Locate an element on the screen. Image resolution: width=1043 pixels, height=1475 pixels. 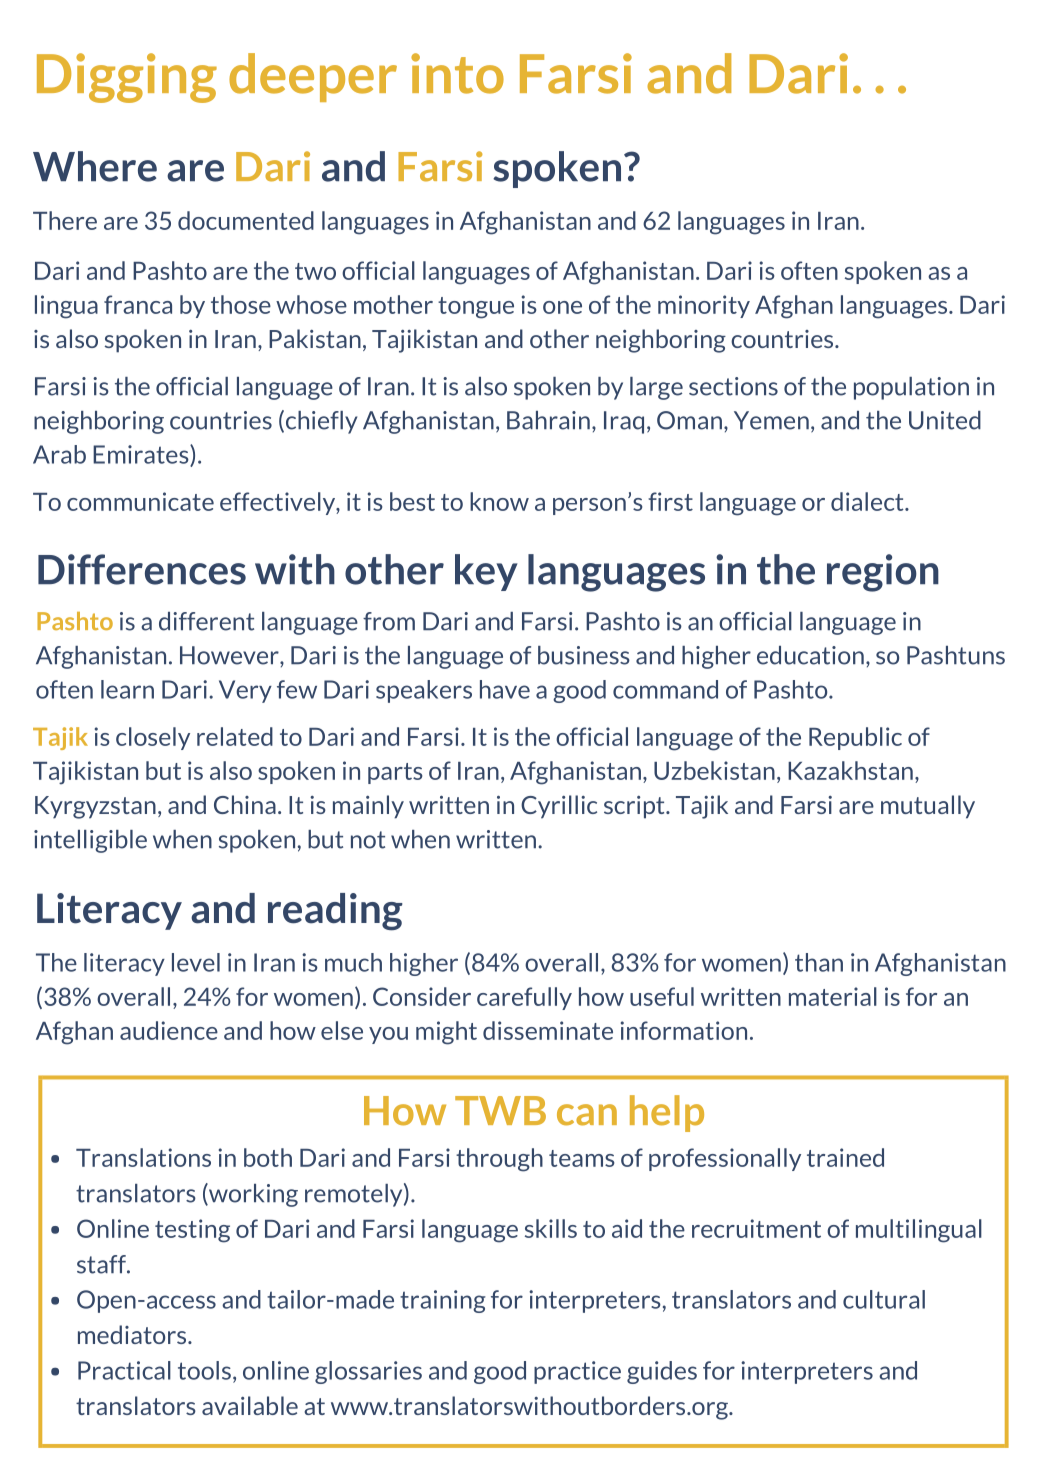
minority is located at coordinates (704, 306).
